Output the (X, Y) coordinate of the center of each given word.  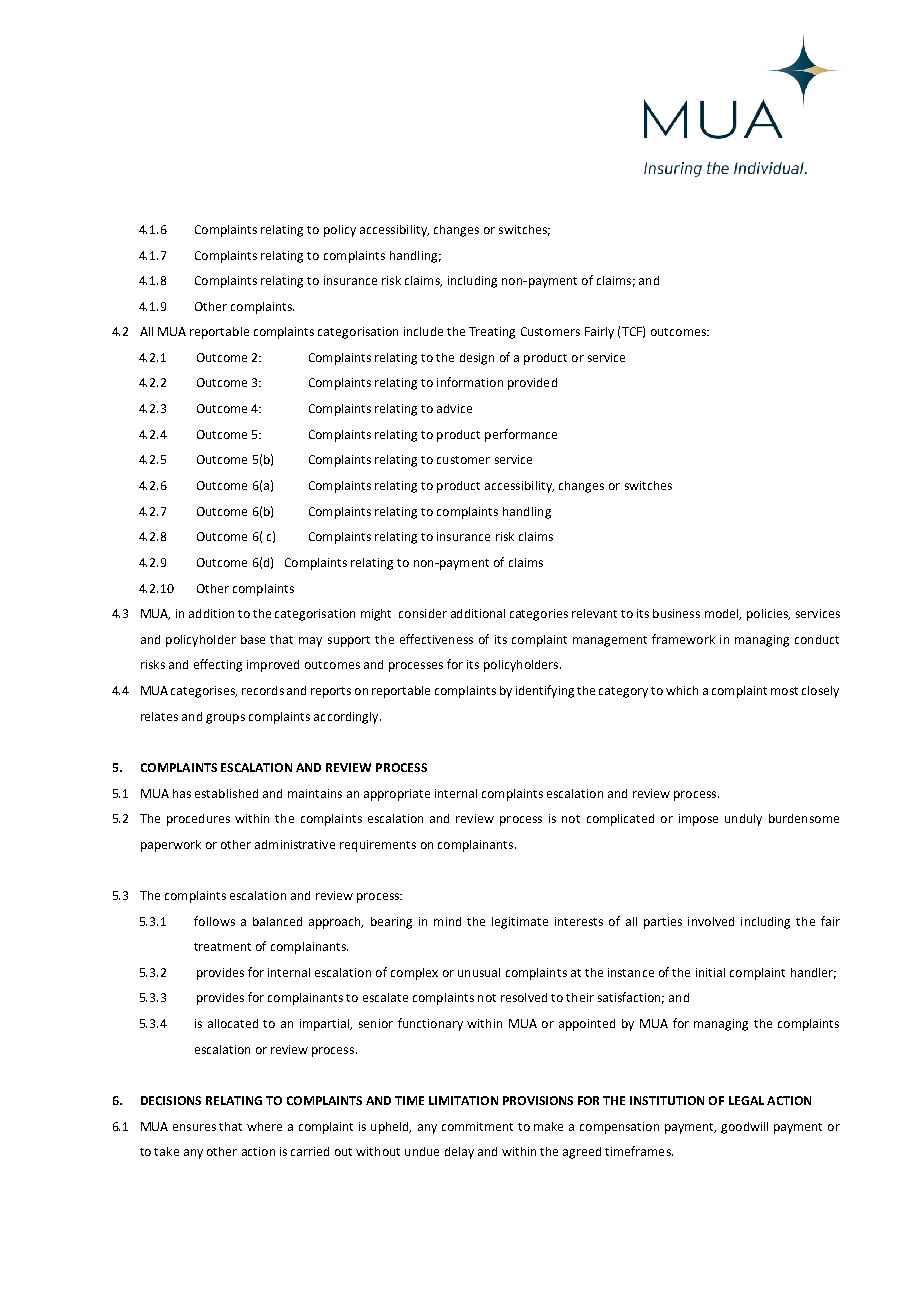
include (423, 331)
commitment (477, 1126)
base (253, 639)
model (723, 614)
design (477, 359)
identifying (545, 691)
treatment (222, 947)
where (264, 1126)
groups (225, 719)
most (784, 691)
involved (711, 921)
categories (539, 615)
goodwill (744, 1128)
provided (532, 384)
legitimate (520, 923)
